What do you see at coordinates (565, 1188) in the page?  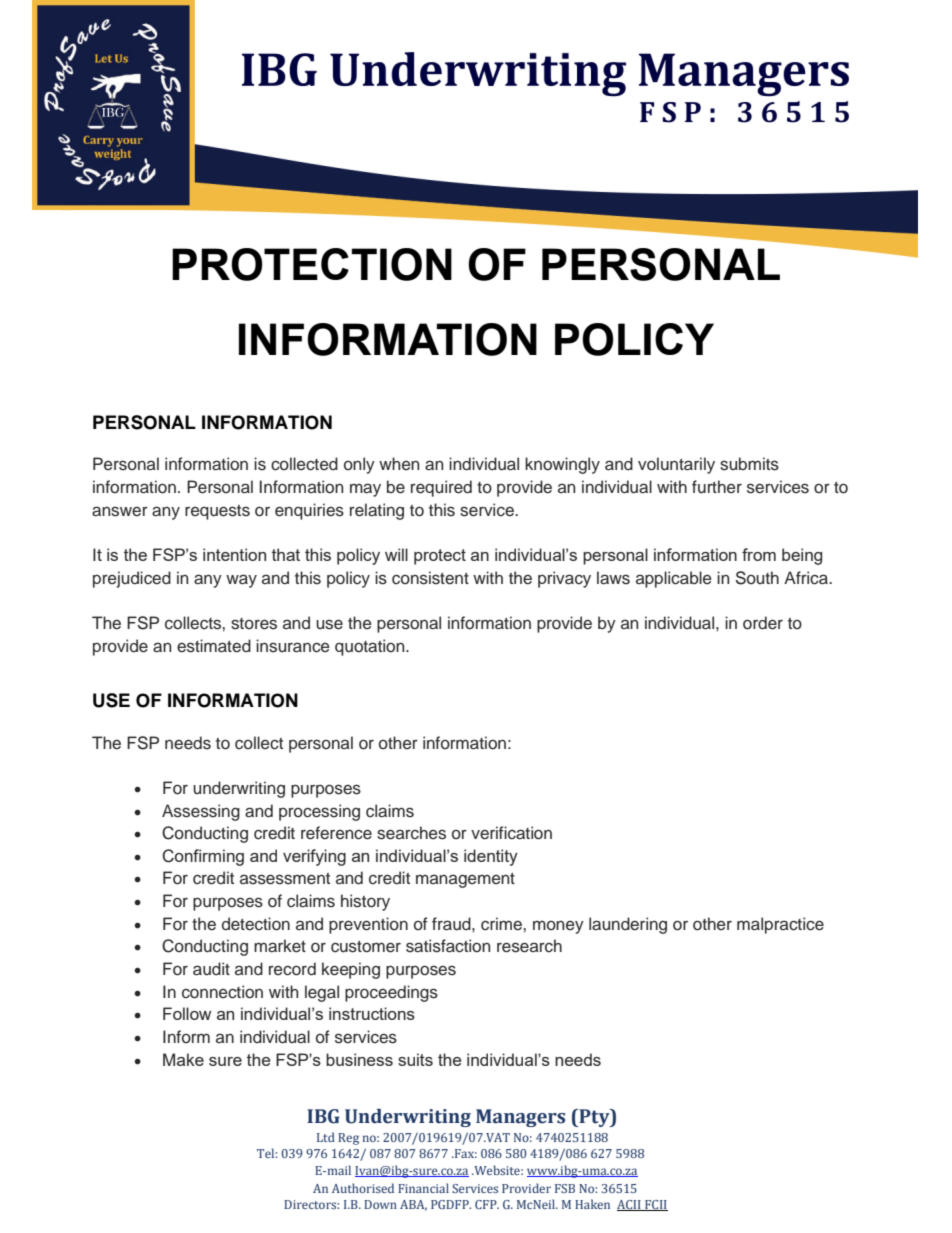 I see `FSB` at bounding box center [565, 1188].
